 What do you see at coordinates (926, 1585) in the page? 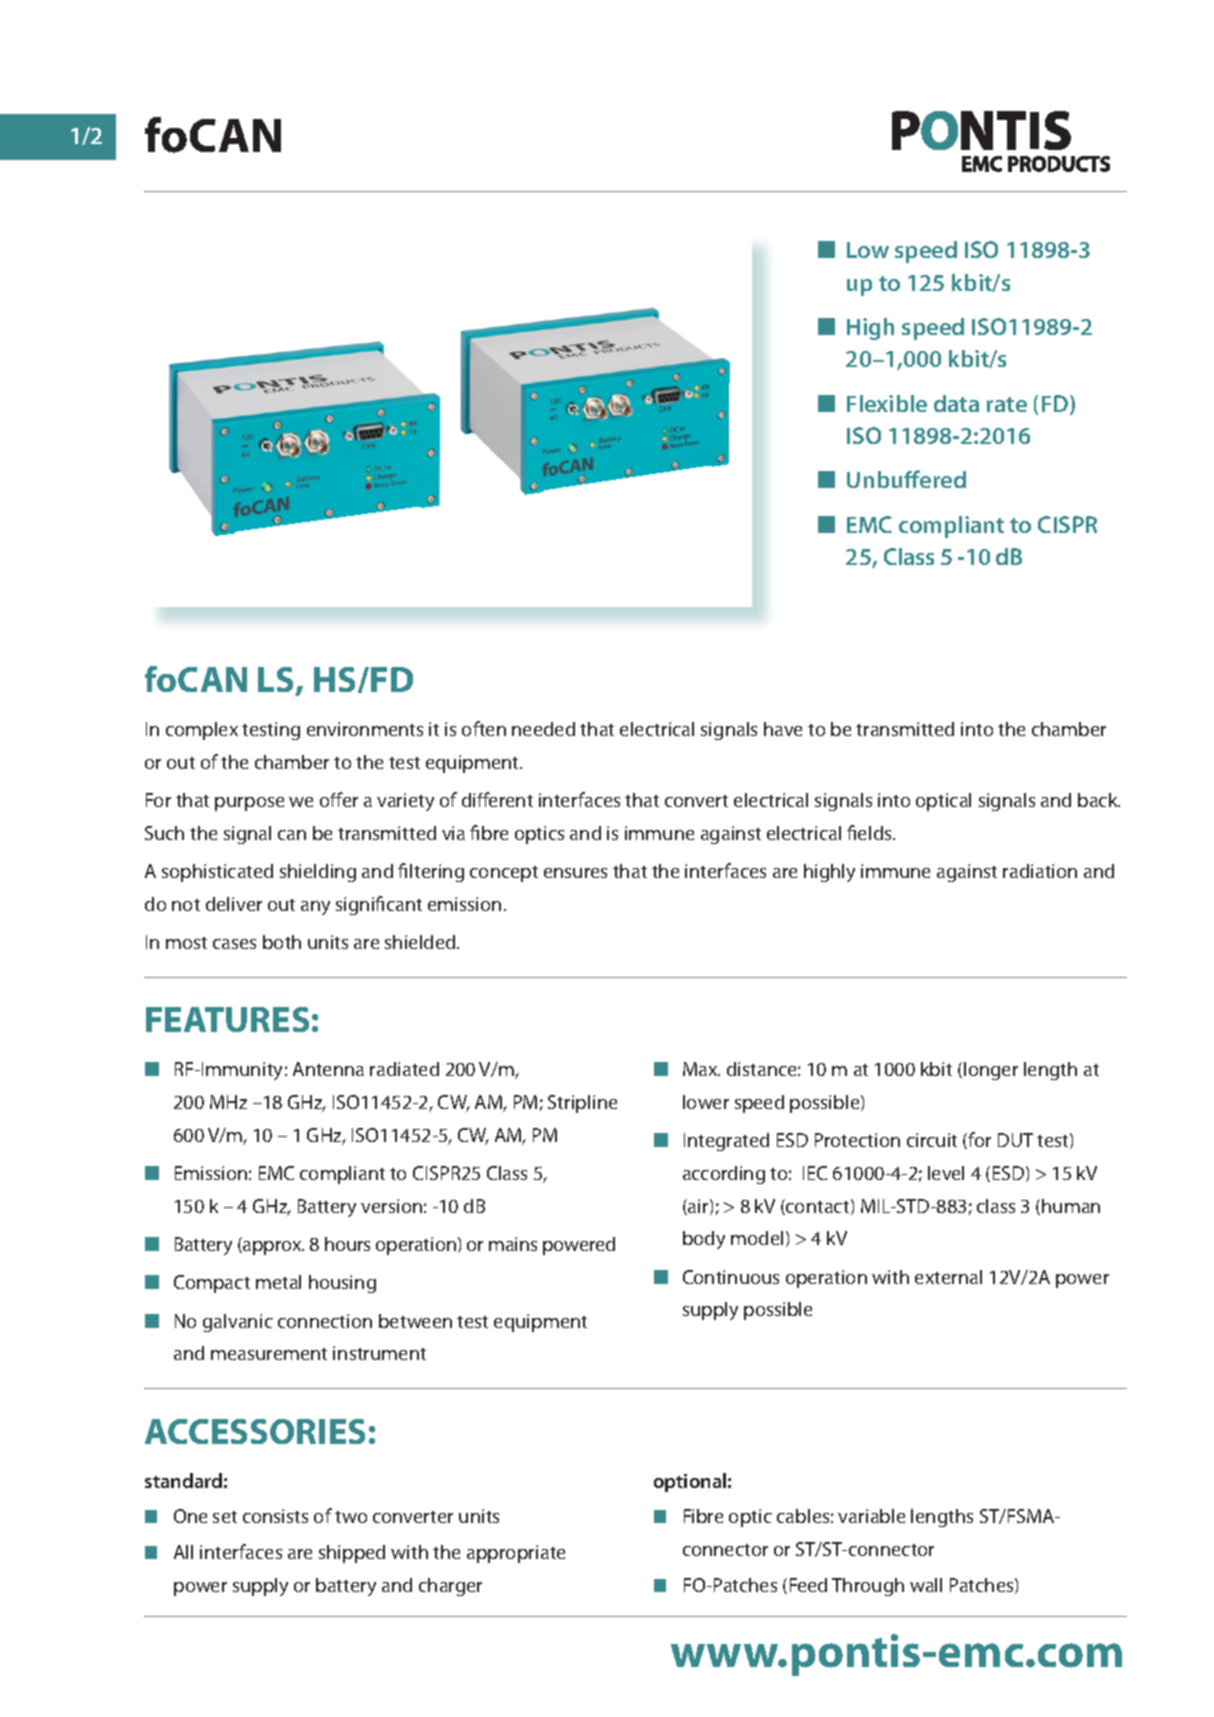
I see `wall` at bounding box center [926, 1585].
